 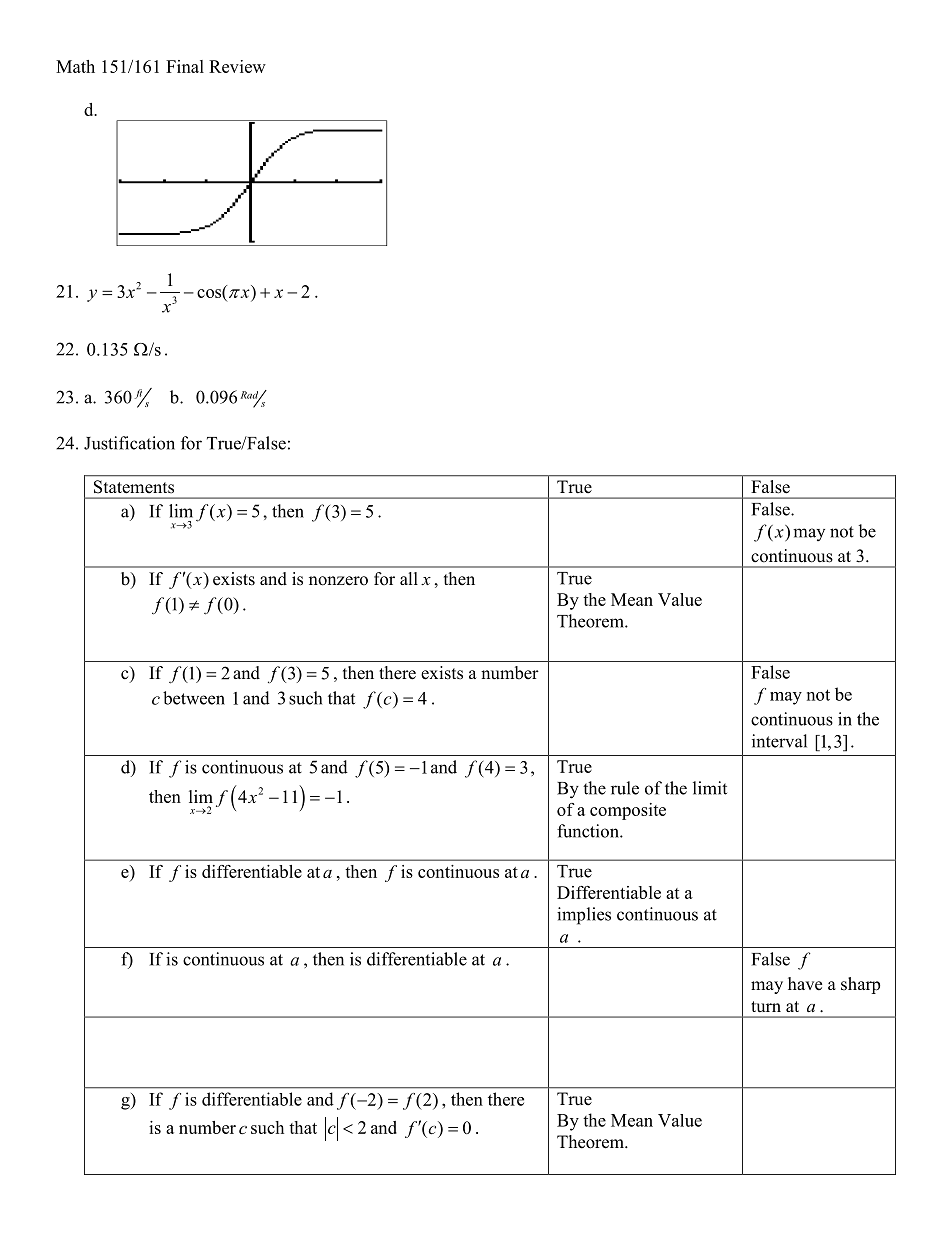 I want to click on between, so click(x=194, y=698).
